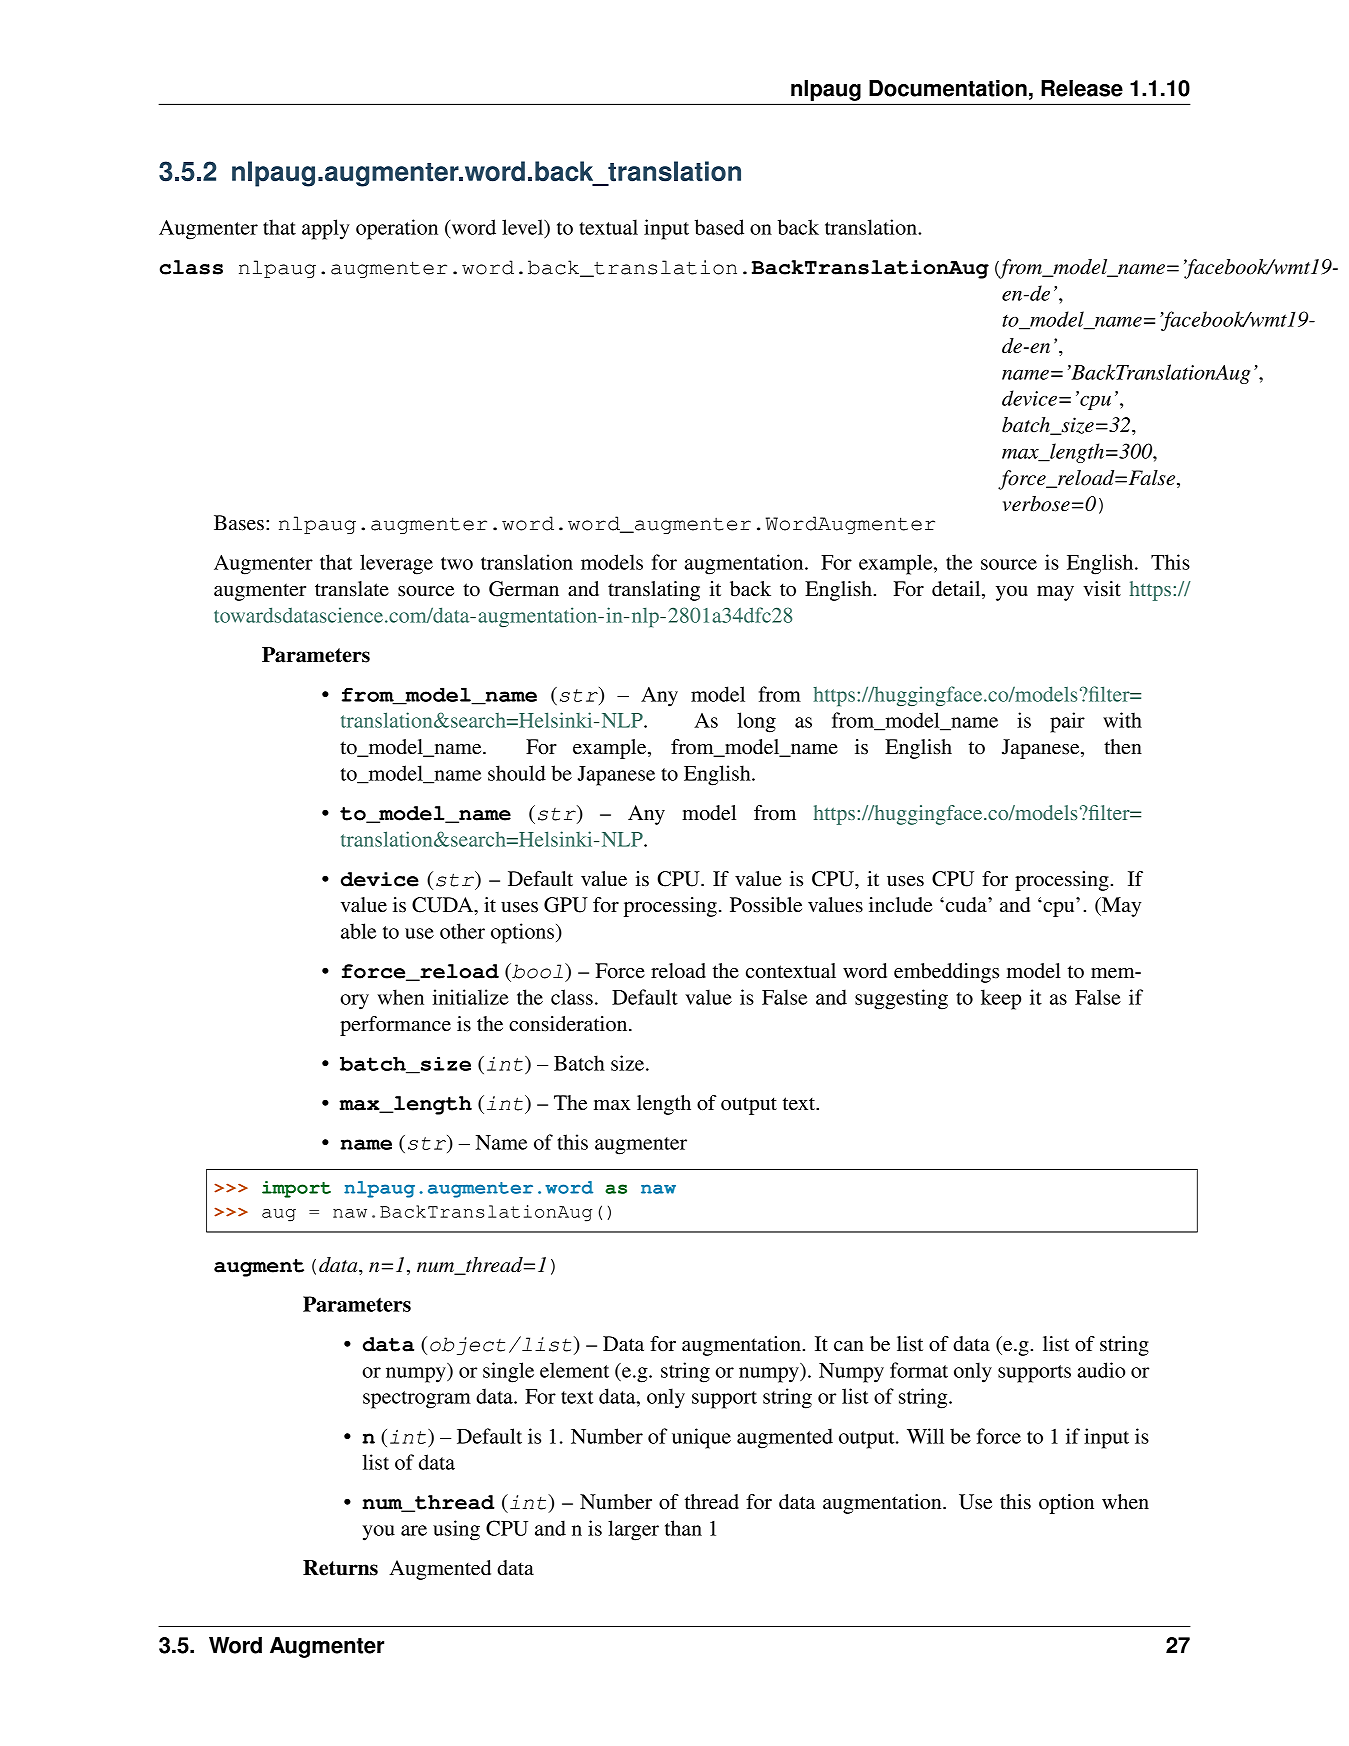 This page has height=1746, width=1349. What do you see at coordinates (1067, 722) in the page?
I see `pair` at bounding box center [1067, 722].
